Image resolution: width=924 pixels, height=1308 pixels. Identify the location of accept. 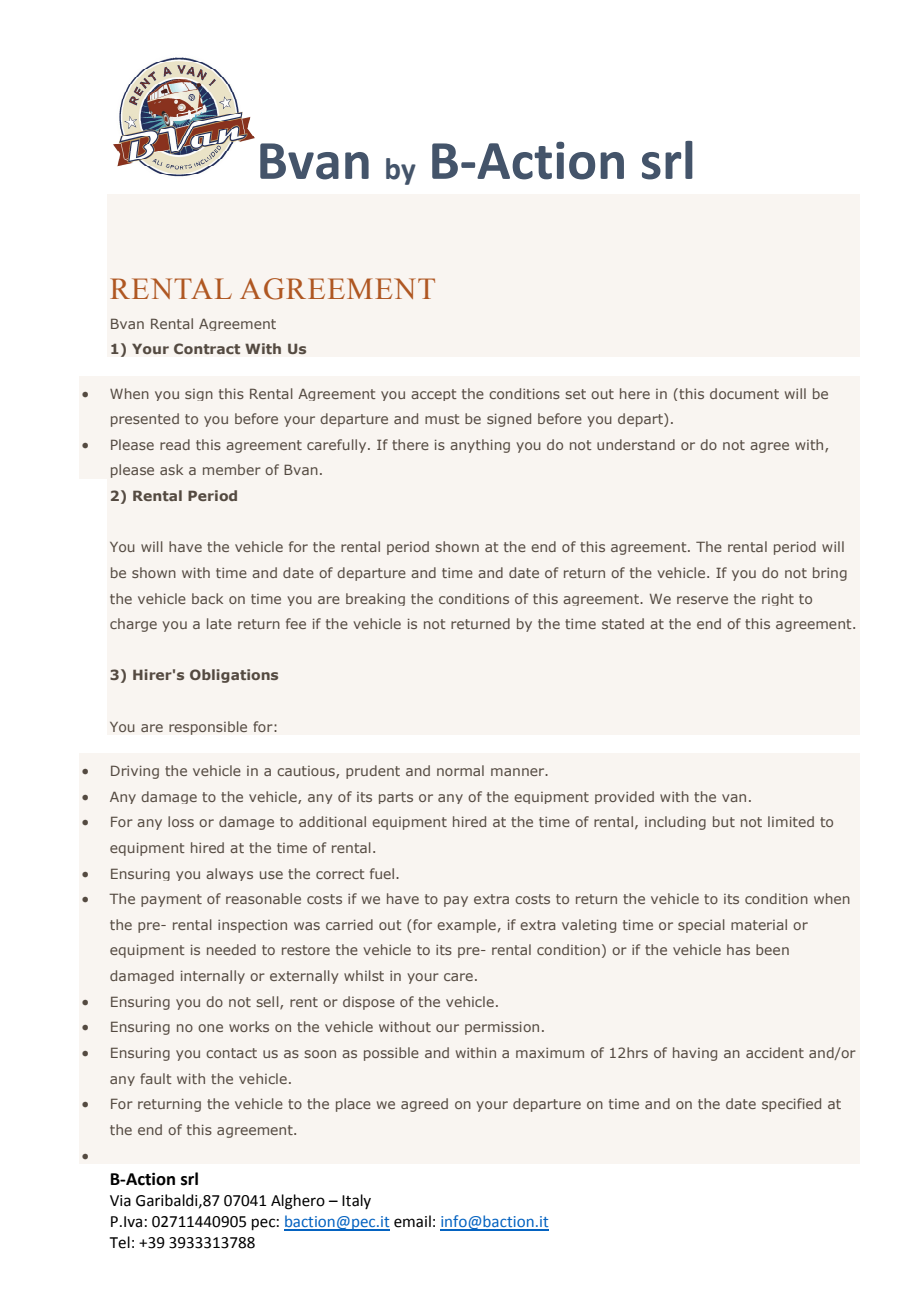
(434, 395).
